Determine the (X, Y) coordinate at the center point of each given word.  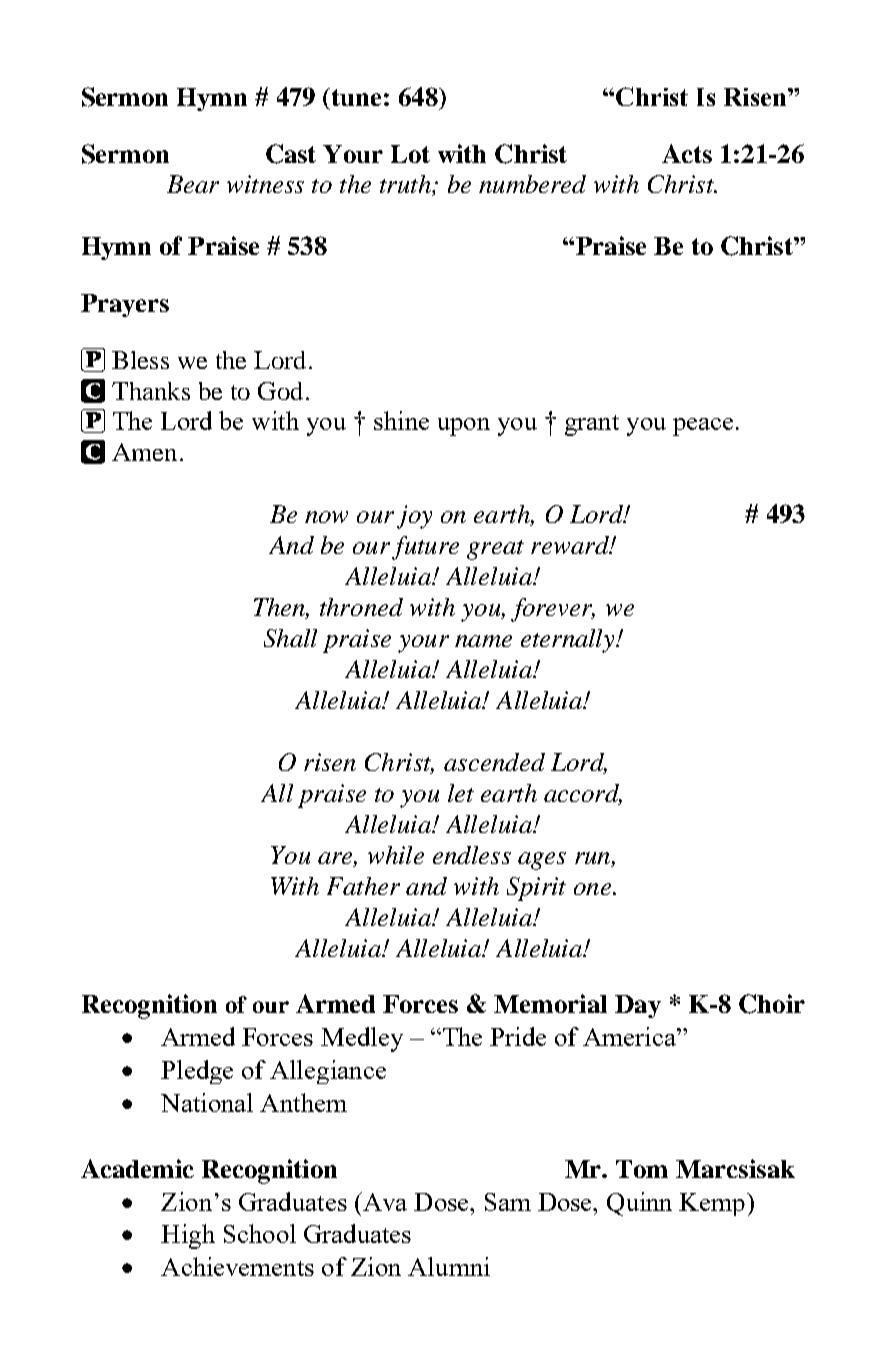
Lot (410, 154)
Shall (290, 638)
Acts (687, 153)
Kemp (712, 1204)
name (483, 641)
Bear (193, 184)
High (188, 1236)
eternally (569, 641)
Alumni (449, 1266)
